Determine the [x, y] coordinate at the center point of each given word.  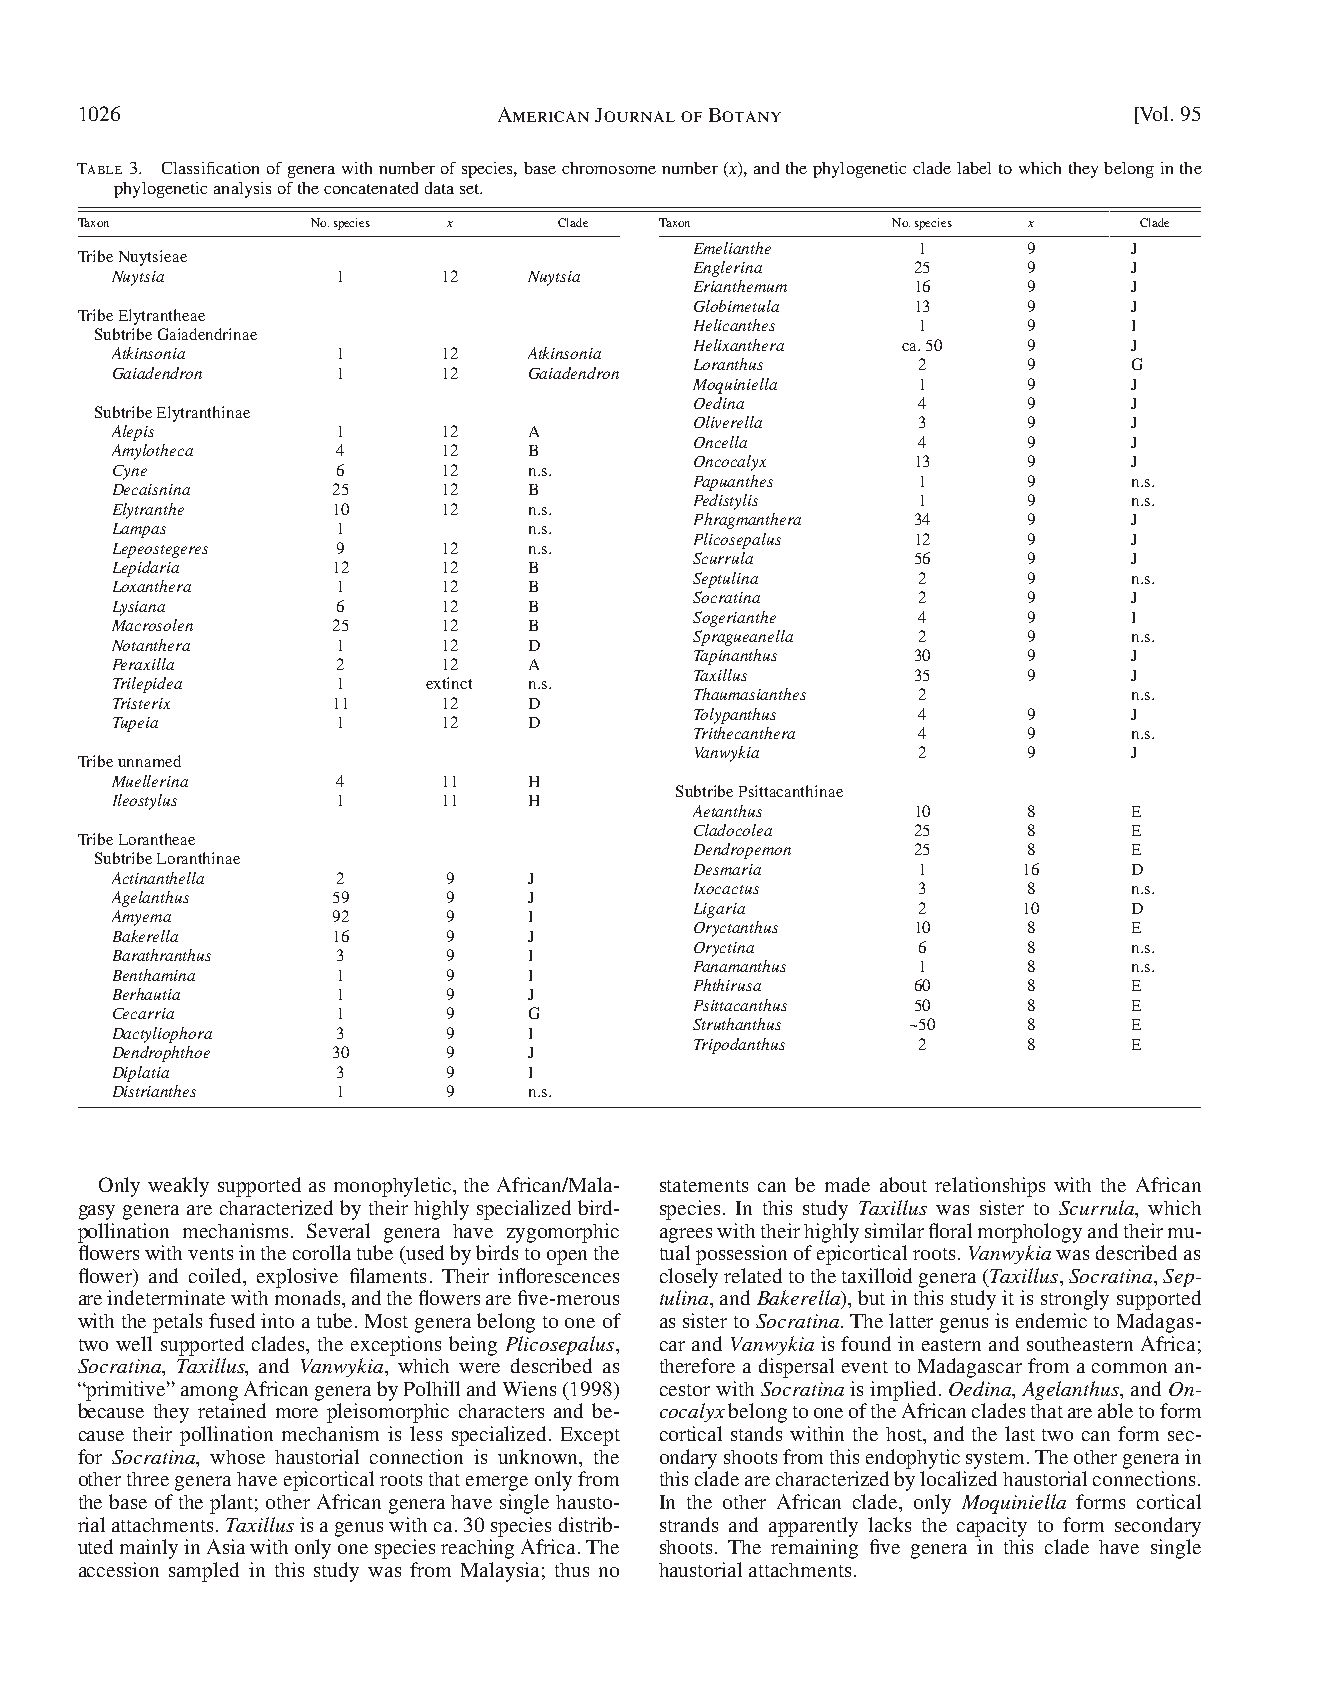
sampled [204, 1572]
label [974, 168]
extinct [449, 683]
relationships [990, 1187]
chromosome [609, 168]
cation [237, 168]
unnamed [149, 761]
